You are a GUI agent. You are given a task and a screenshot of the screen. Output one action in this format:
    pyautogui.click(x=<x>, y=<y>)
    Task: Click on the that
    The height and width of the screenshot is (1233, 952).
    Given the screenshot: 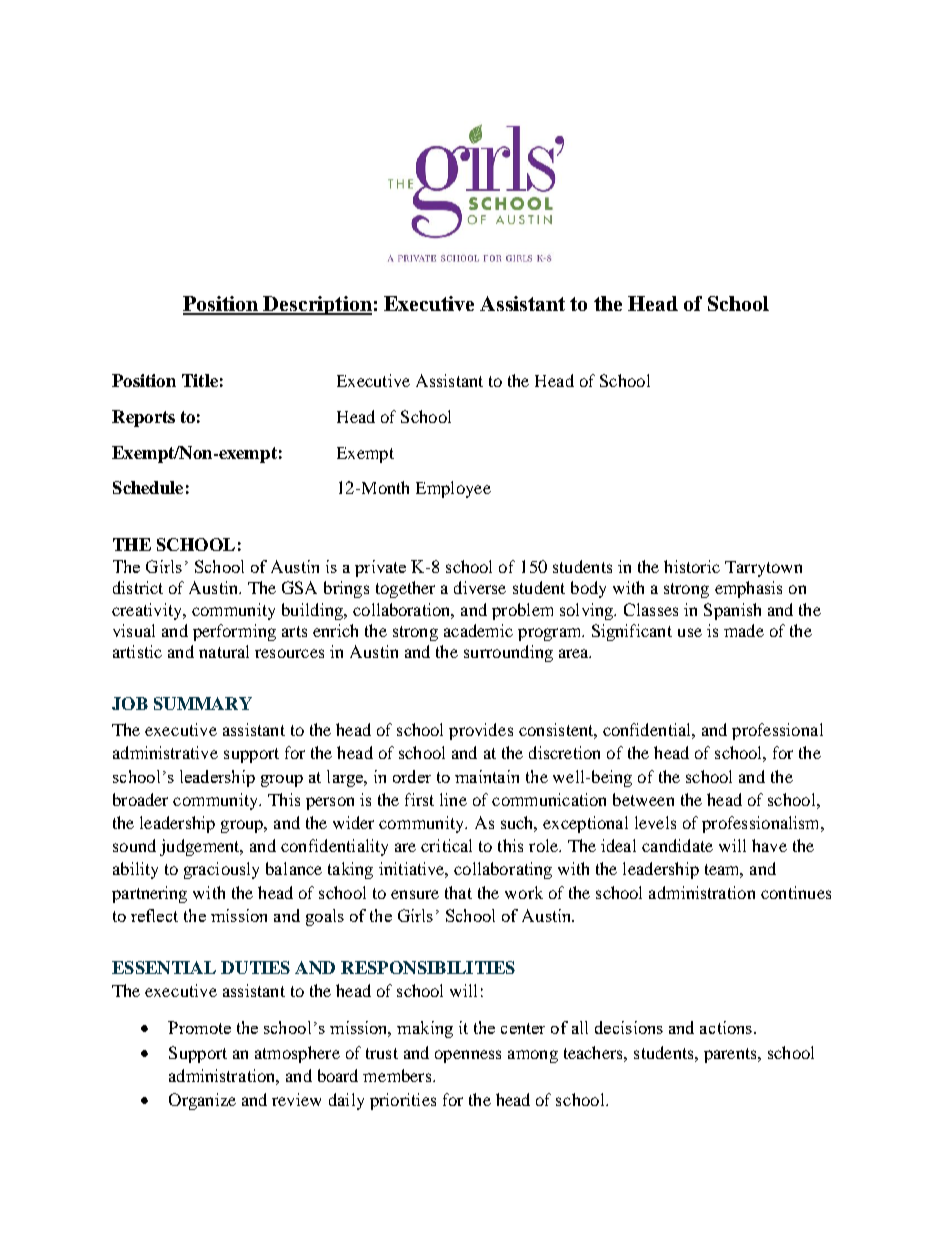 What is the action you would take?
    pyautogui.click(x=458, y=892)
